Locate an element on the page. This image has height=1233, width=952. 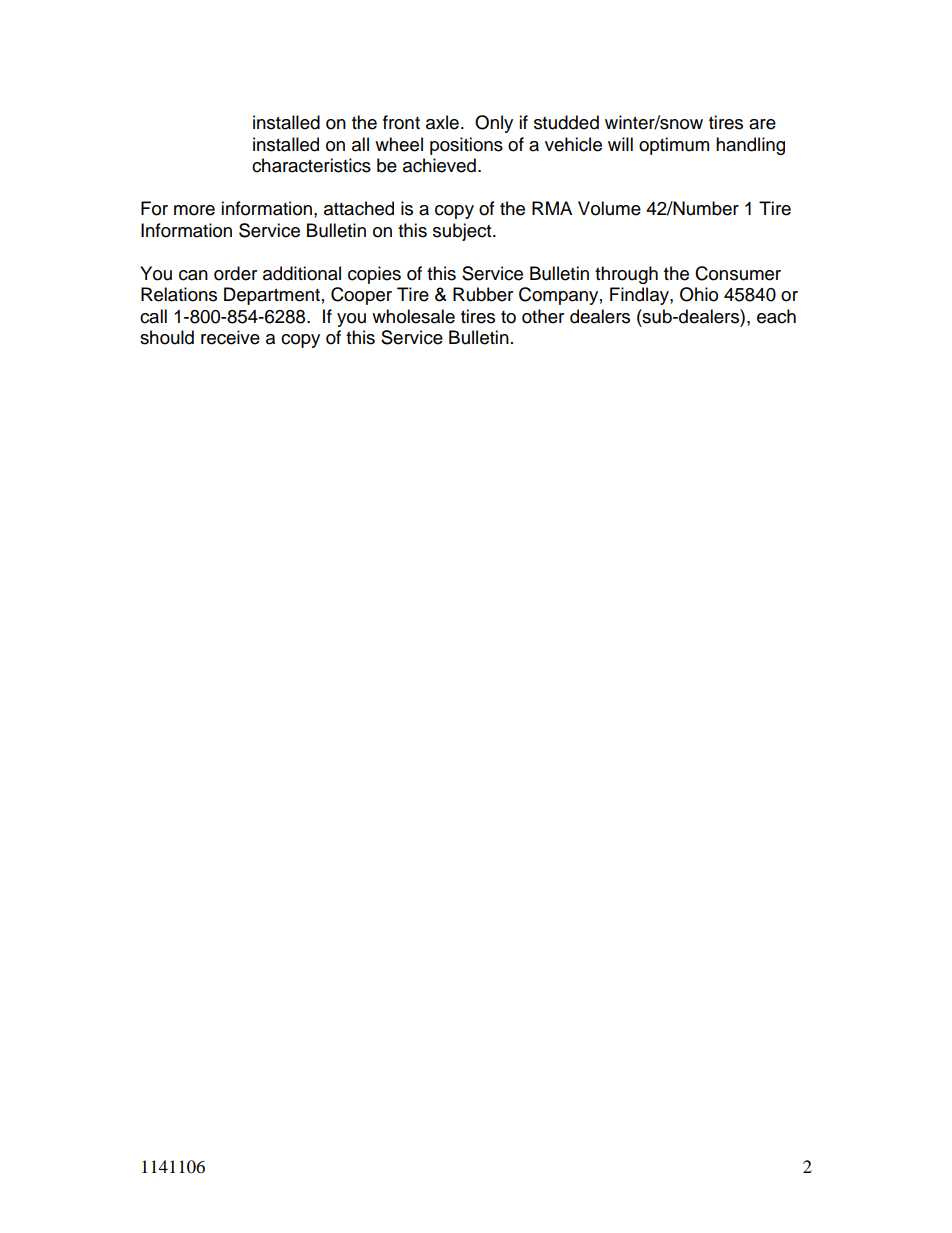
receive is located at coordinates (230, 337).
